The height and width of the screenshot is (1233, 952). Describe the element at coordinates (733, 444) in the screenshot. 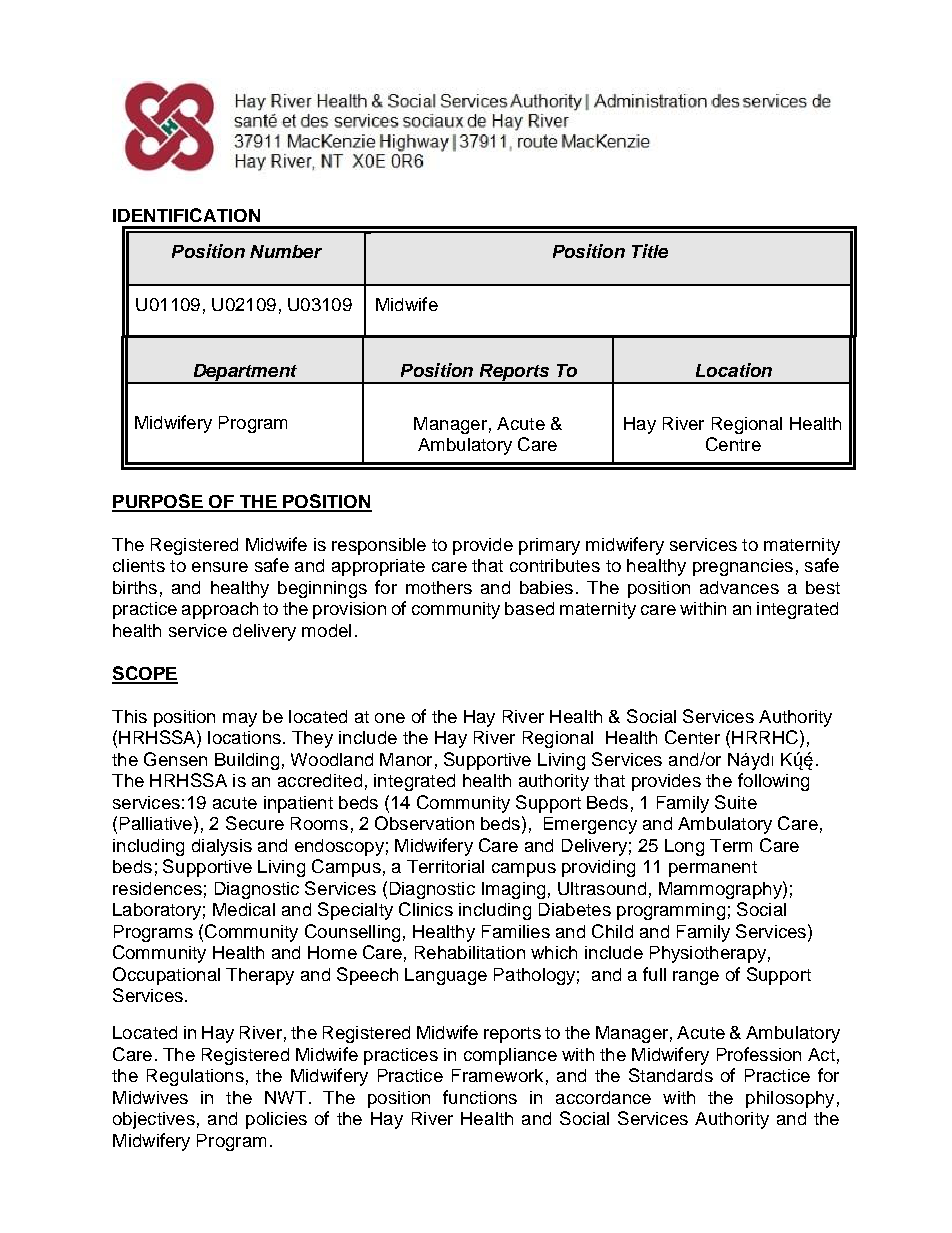

I see `Centre` at that location.
